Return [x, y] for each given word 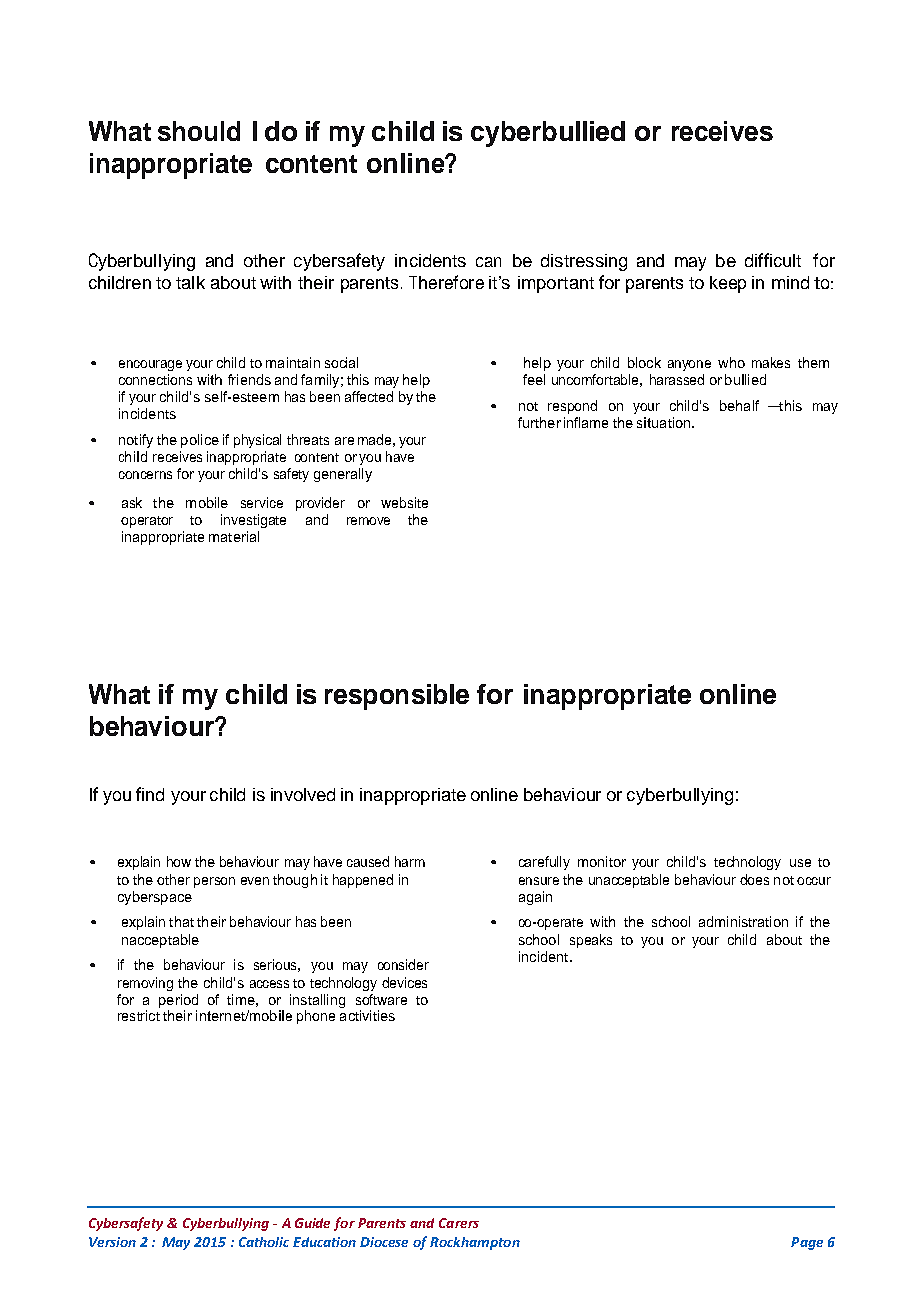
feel [534, 379]
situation [663, 422]
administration [743, 921]
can [488, 262]
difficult [773, 260]
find [150, 794]
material [234, 536]
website [404, 502]
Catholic [264, 1242]
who [731, 362]
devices [404, 982]
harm [410, 861]
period [178, 1001]
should [199, 131]
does [754, 879]
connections [155, 379]
